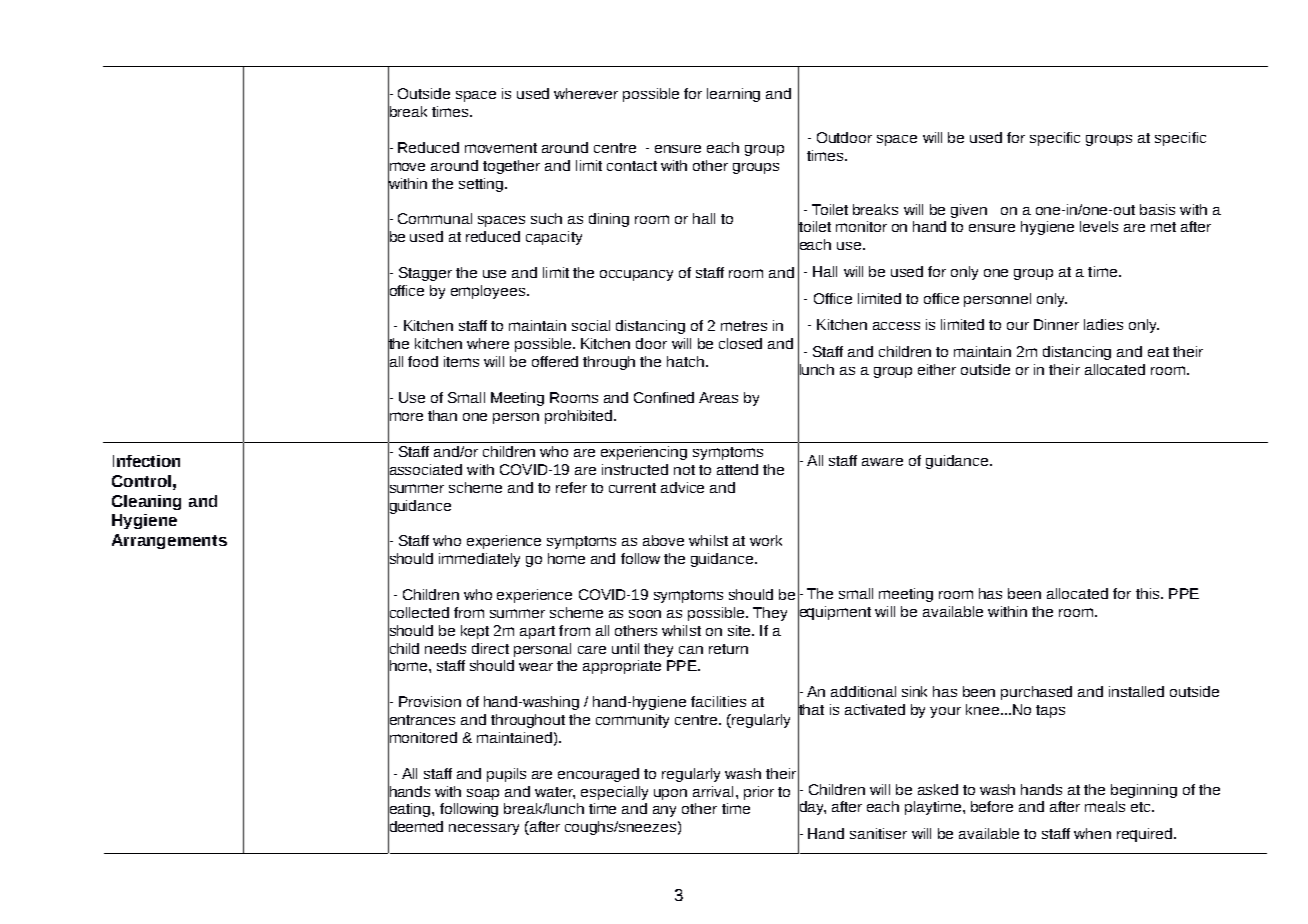 Image resolution: width=1308 pixels, height=924 pixels. What do you see at coordinates (733, 95) in the image?
I see `learning` at bounding box center [733, 95].
